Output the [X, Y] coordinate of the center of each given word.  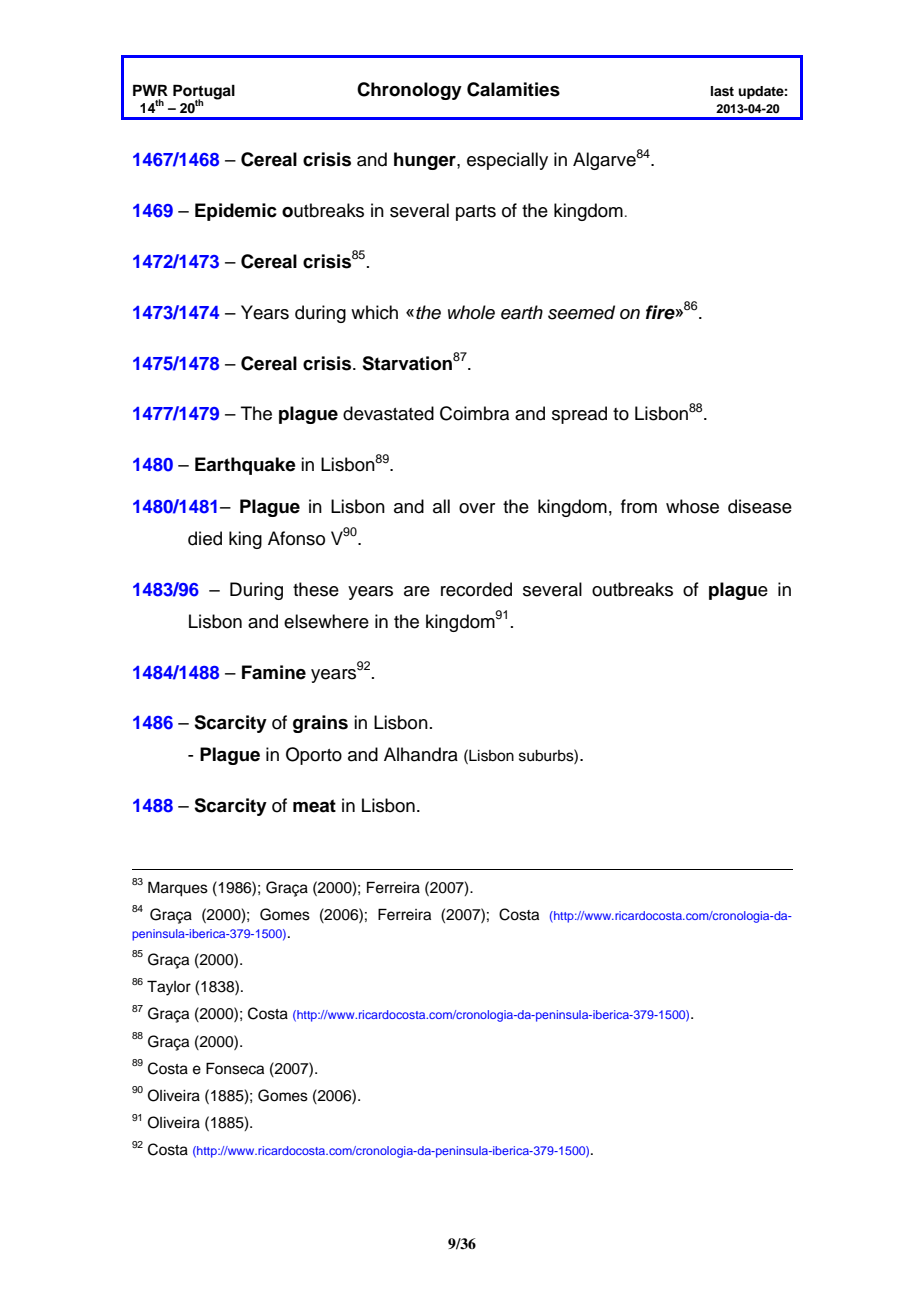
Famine [274, 672]
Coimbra [474, 413]
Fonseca [235, 1068]
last [722, 91]
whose [692, 506]
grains [320, 724]
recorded [476, 589]
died [205, 538]
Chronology [409, 91]
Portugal [204, 93]
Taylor [169, 988]
